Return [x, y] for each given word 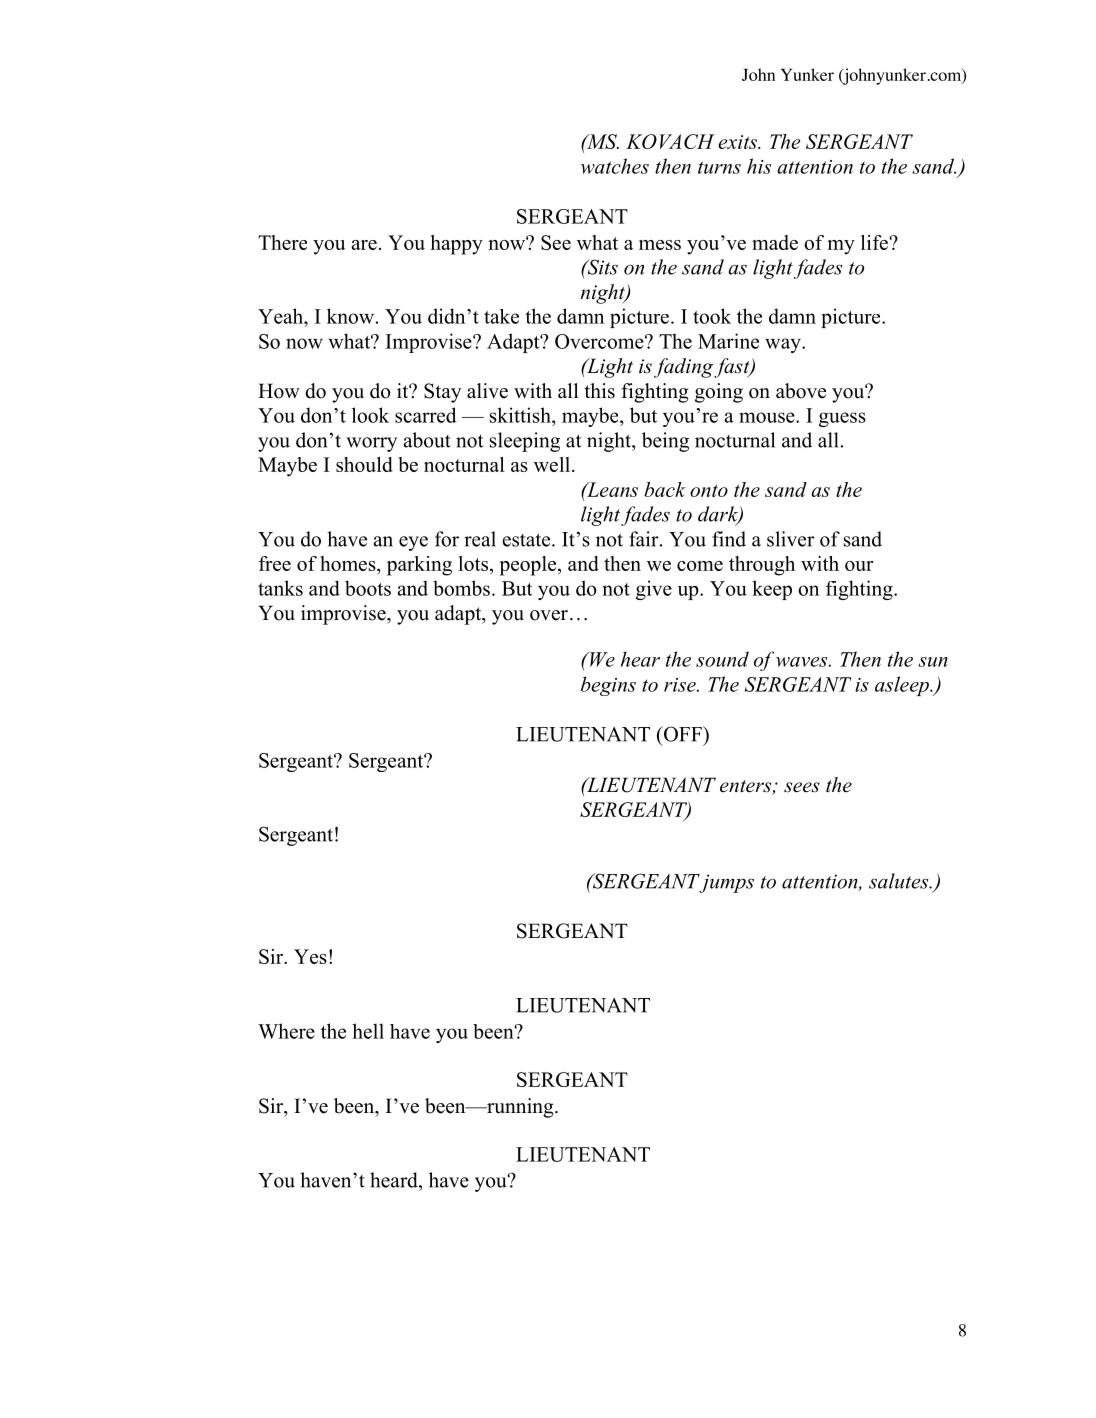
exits [738, 142]
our [859, 566]
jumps [725, 883]
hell [368, 1031]
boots [368, 588]
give [654, 590]
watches [615, 166]
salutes [900, 881]
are [364, 245]
